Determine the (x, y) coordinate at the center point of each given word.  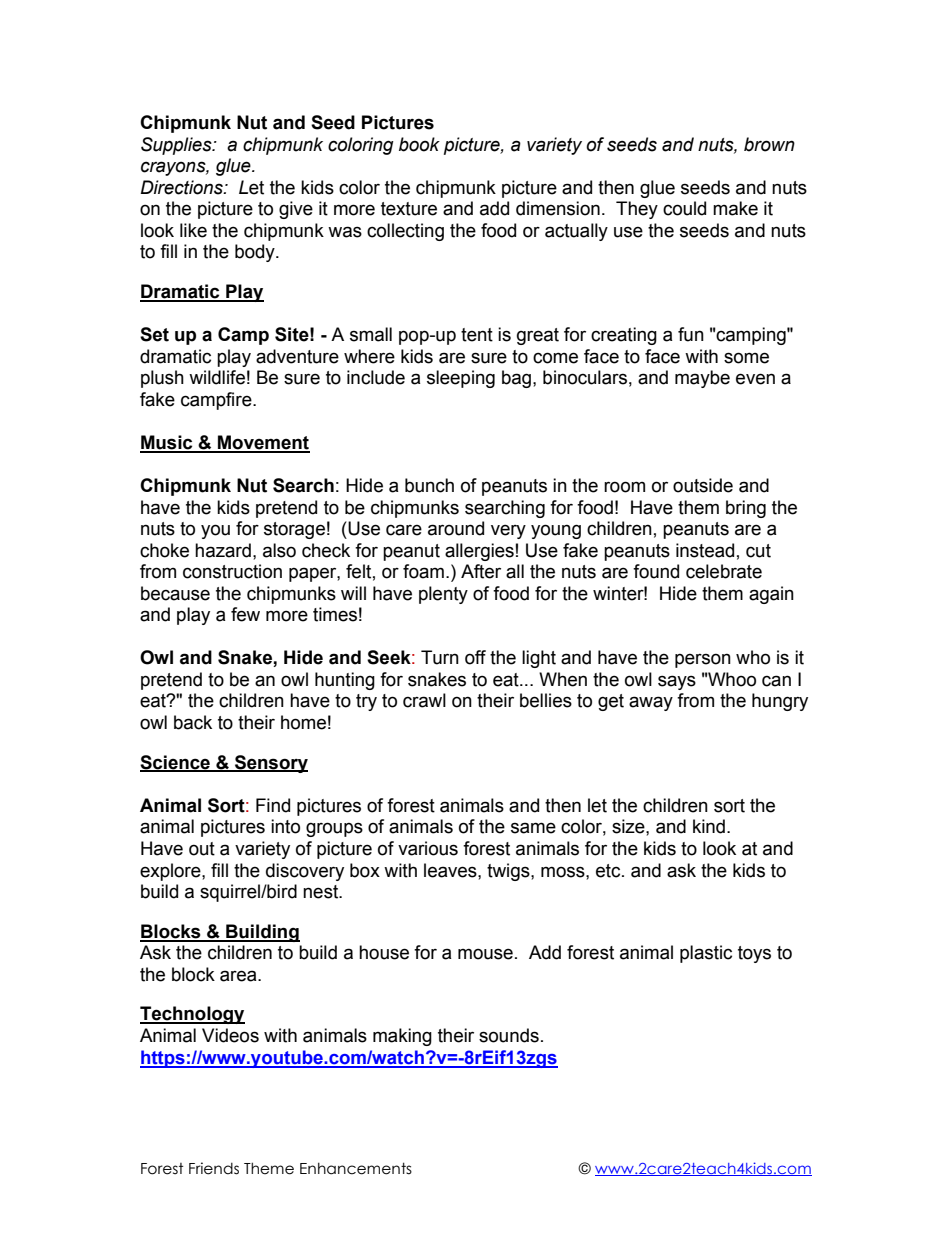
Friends (214, 1168)
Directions (182, 187)
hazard (223, 550)
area (239, 976)
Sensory (270, 764)
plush (162, 379)
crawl (424, 700)
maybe (702, 379)
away (651, 703)
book (419, 144)
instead (705, 550)
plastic (706, 954)
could (684, 208)
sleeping (461, 379)
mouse (485, 954)
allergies (479, 552)
